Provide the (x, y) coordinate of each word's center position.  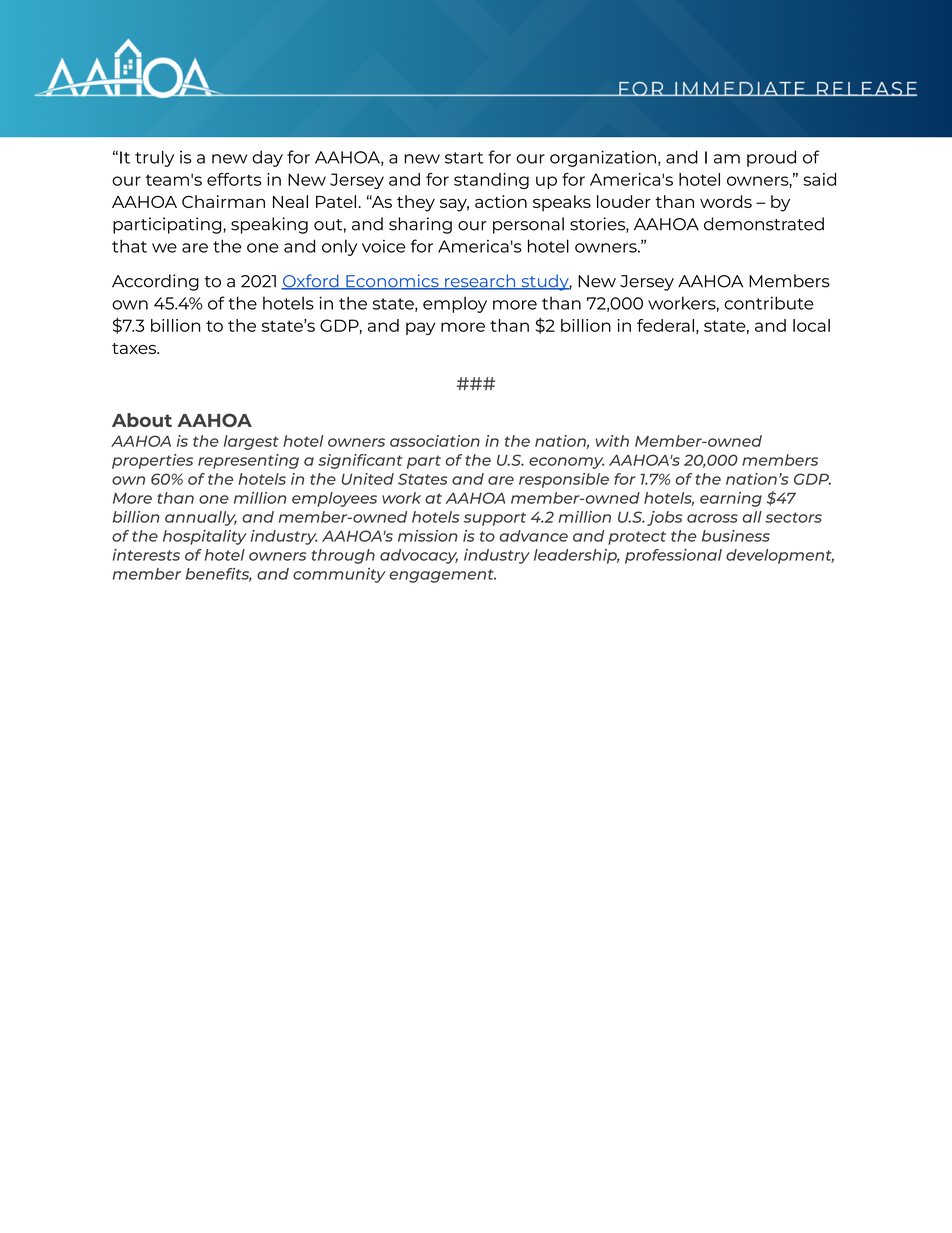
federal (665, 325)
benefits (219, 575)
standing (491, 181)
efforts (234, 179)
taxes (135, 348)
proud (771, 158)
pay (420, 328)
